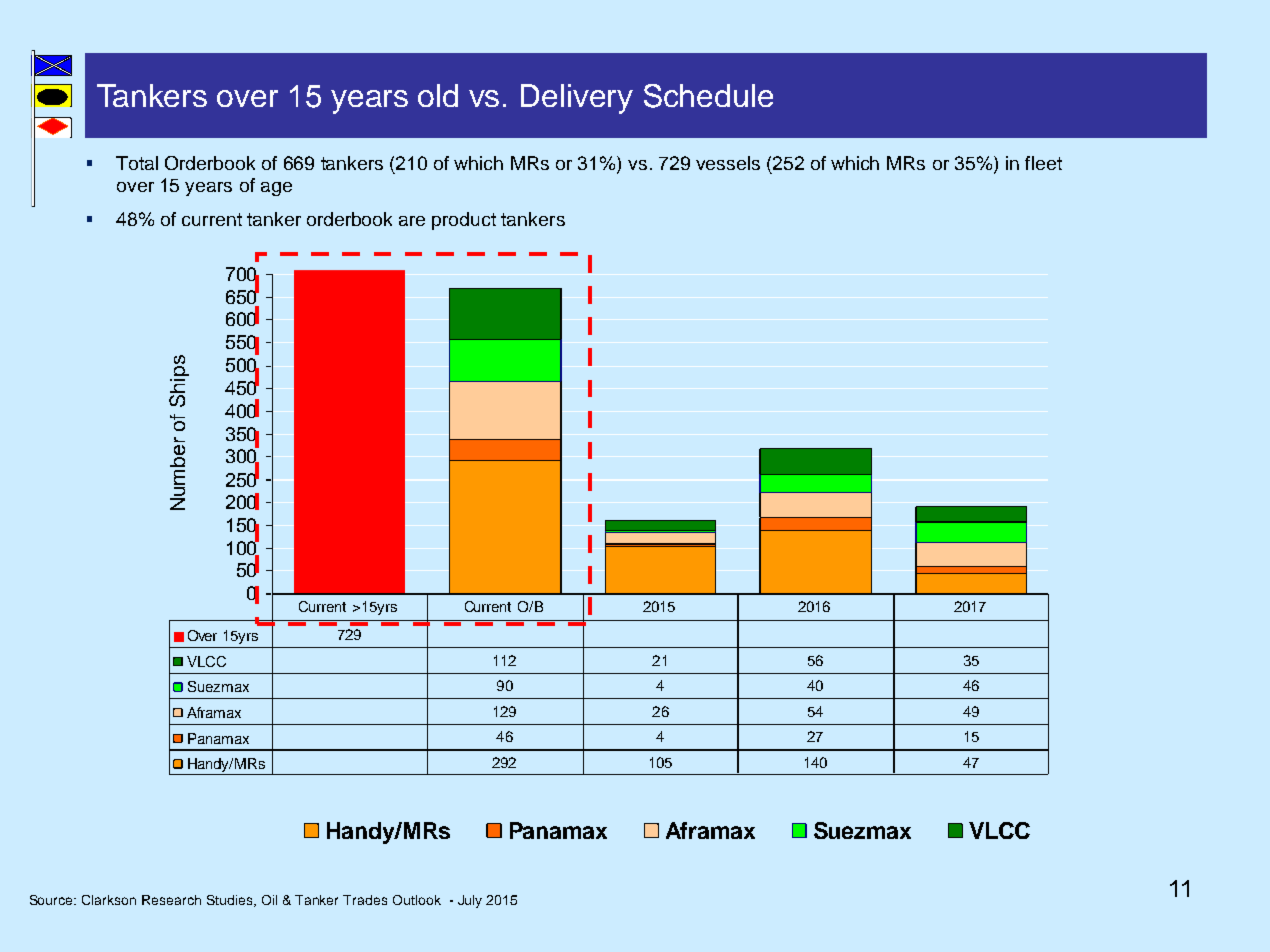 The height and width of the page is (952, 1270). I want to click on vessels, so click(728, 163).
